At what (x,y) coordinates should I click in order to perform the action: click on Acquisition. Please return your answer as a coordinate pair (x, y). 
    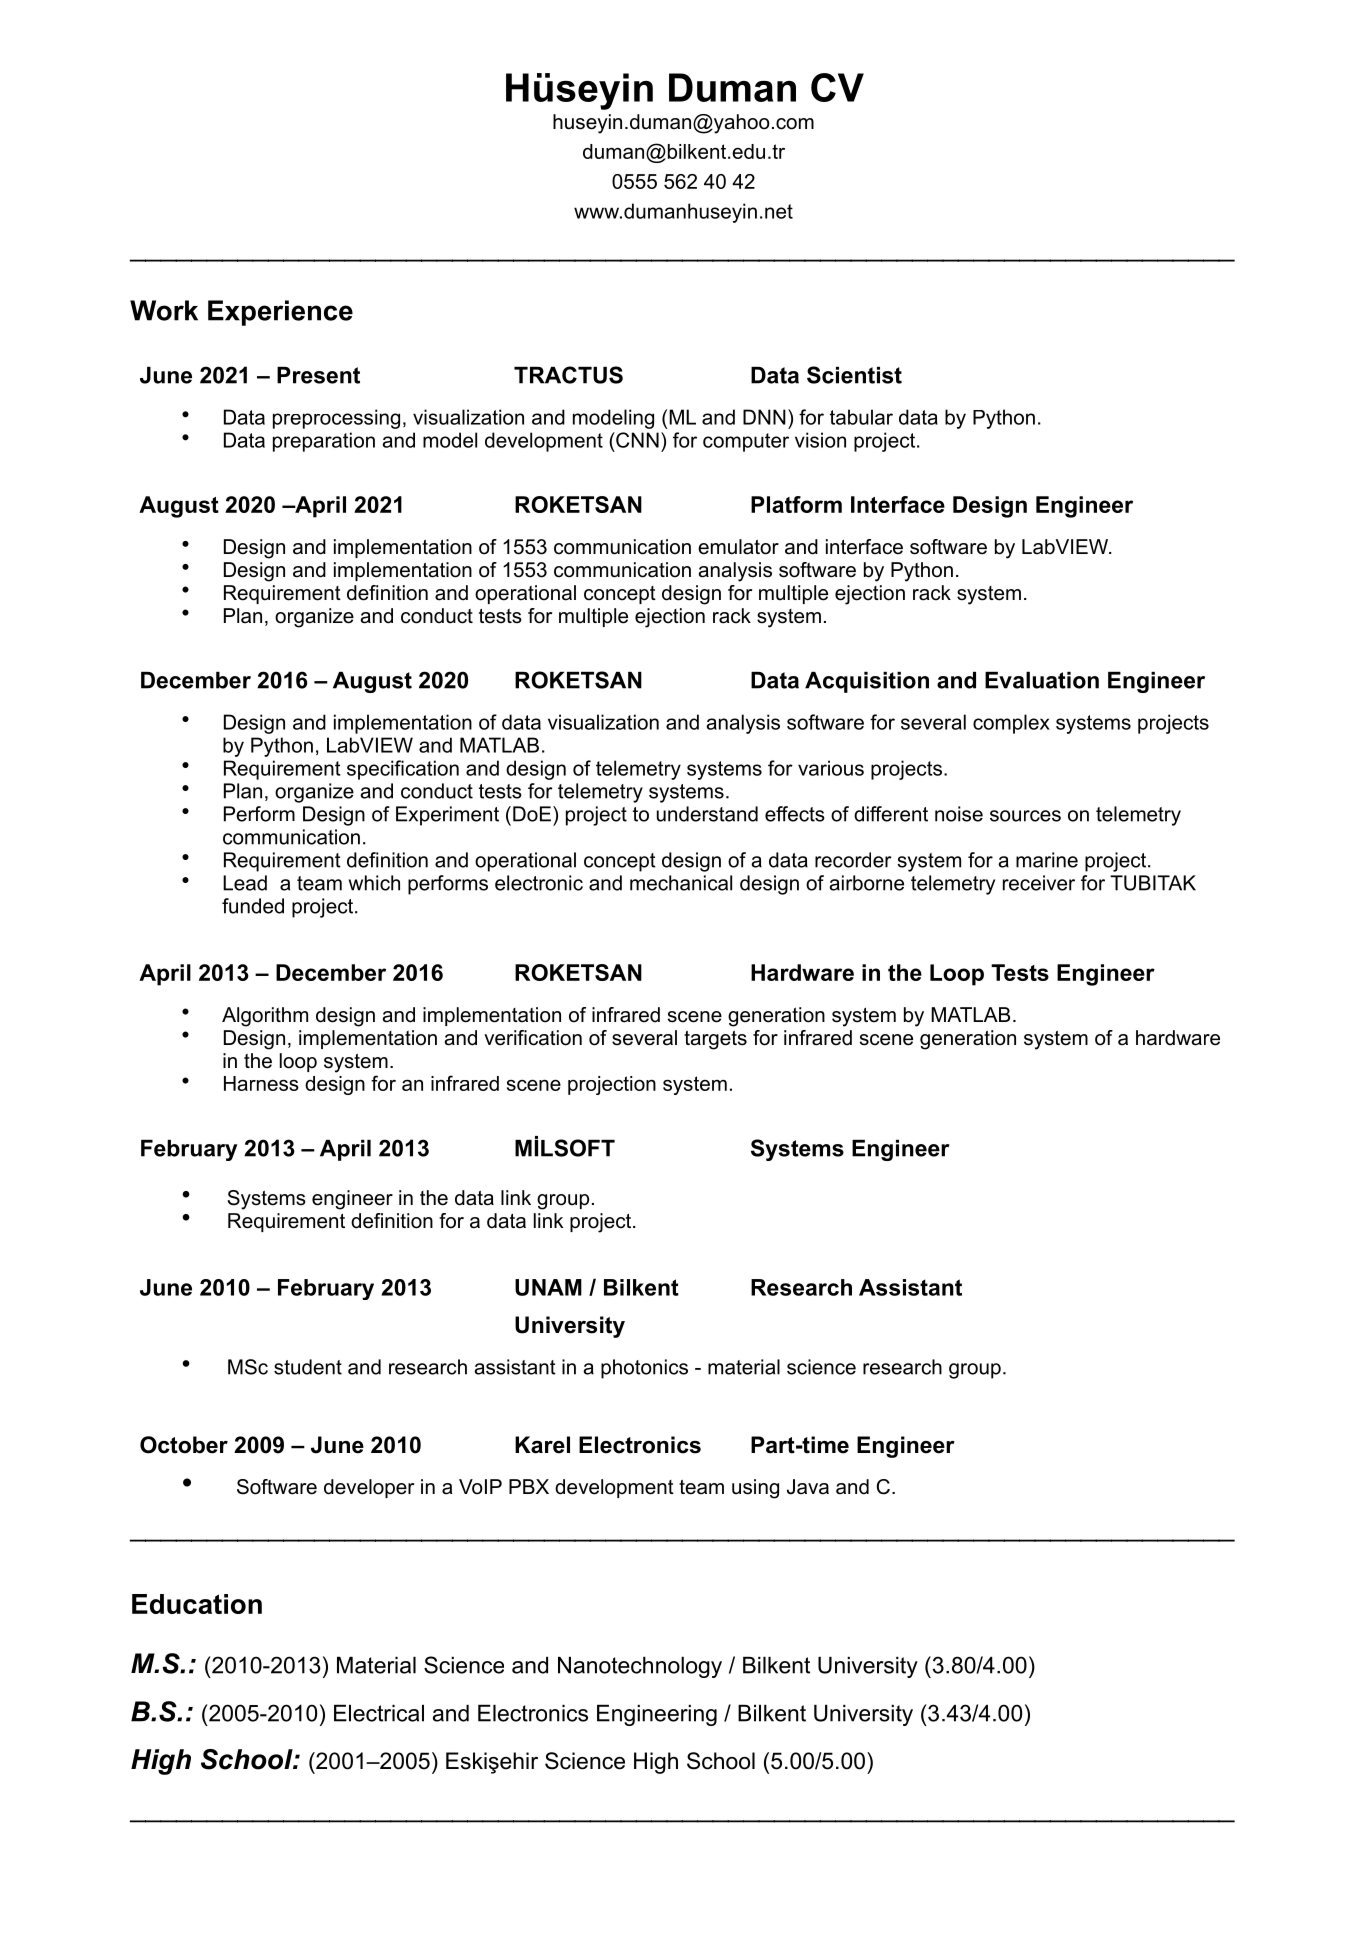
    Looking at the image, I should click on (867, 682).
